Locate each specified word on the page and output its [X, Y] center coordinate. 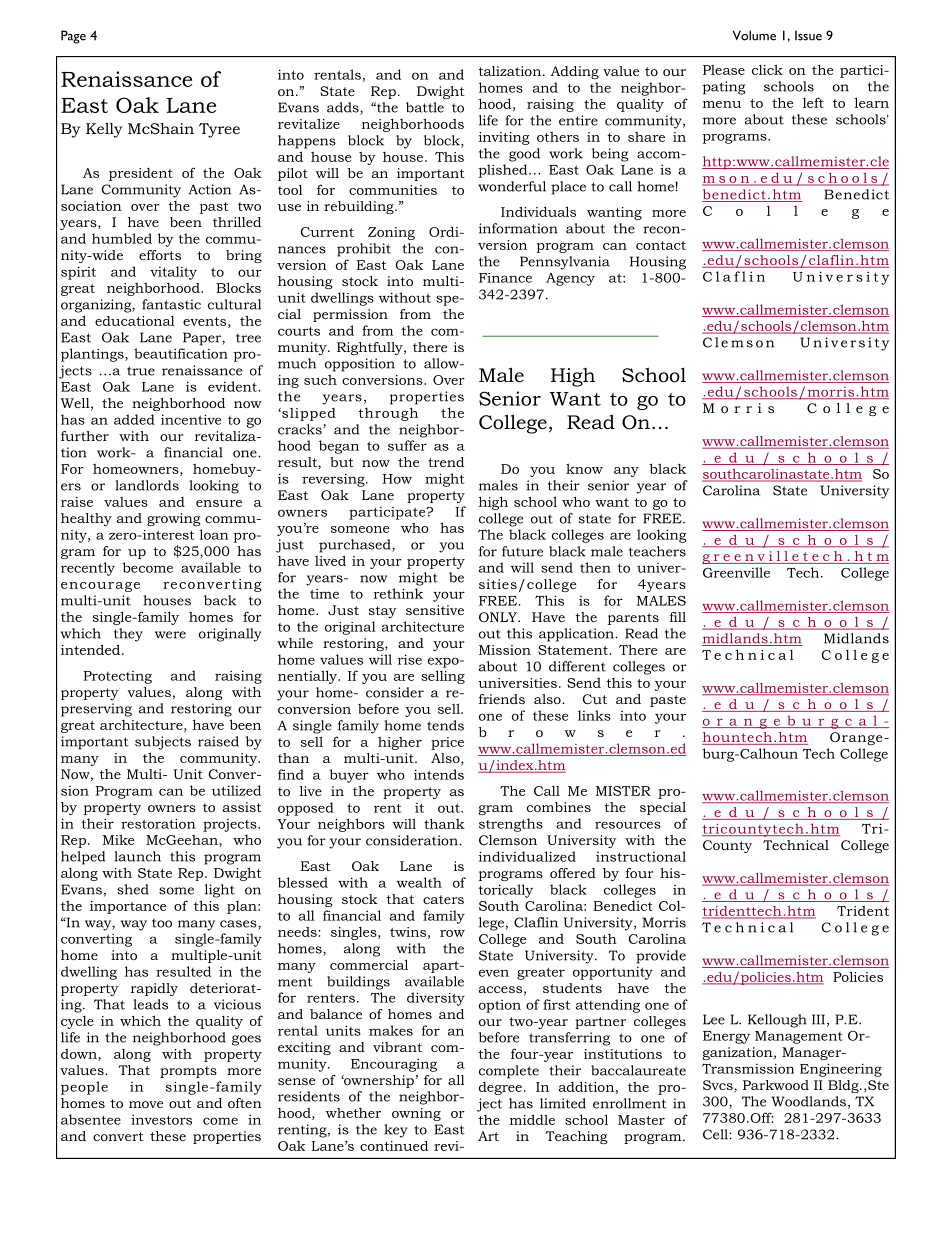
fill [678, 617]
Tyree [219, 130]
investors [161, 1119]
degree [500, 1088]
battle [425, 107]
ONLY [499, 617]
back [220, 600]
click [767, 69]
